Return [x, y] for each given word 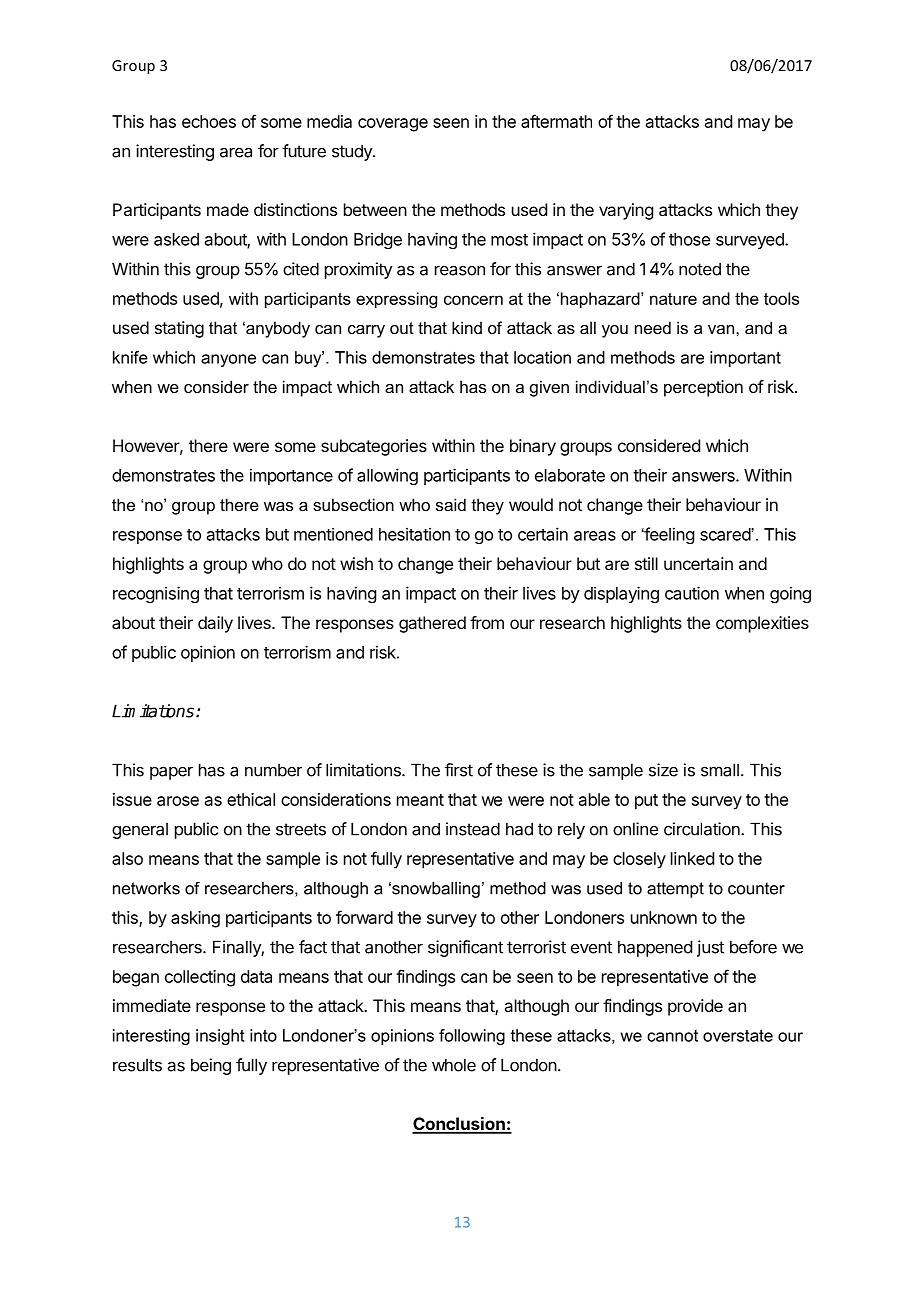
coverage [393, 125]
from [487, 622]
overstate [738, 1035]
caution [692, 593]
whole [454, 1065]
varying [626, 211]
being [211, 1066]
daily [215, 624]
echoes [209, 121]
